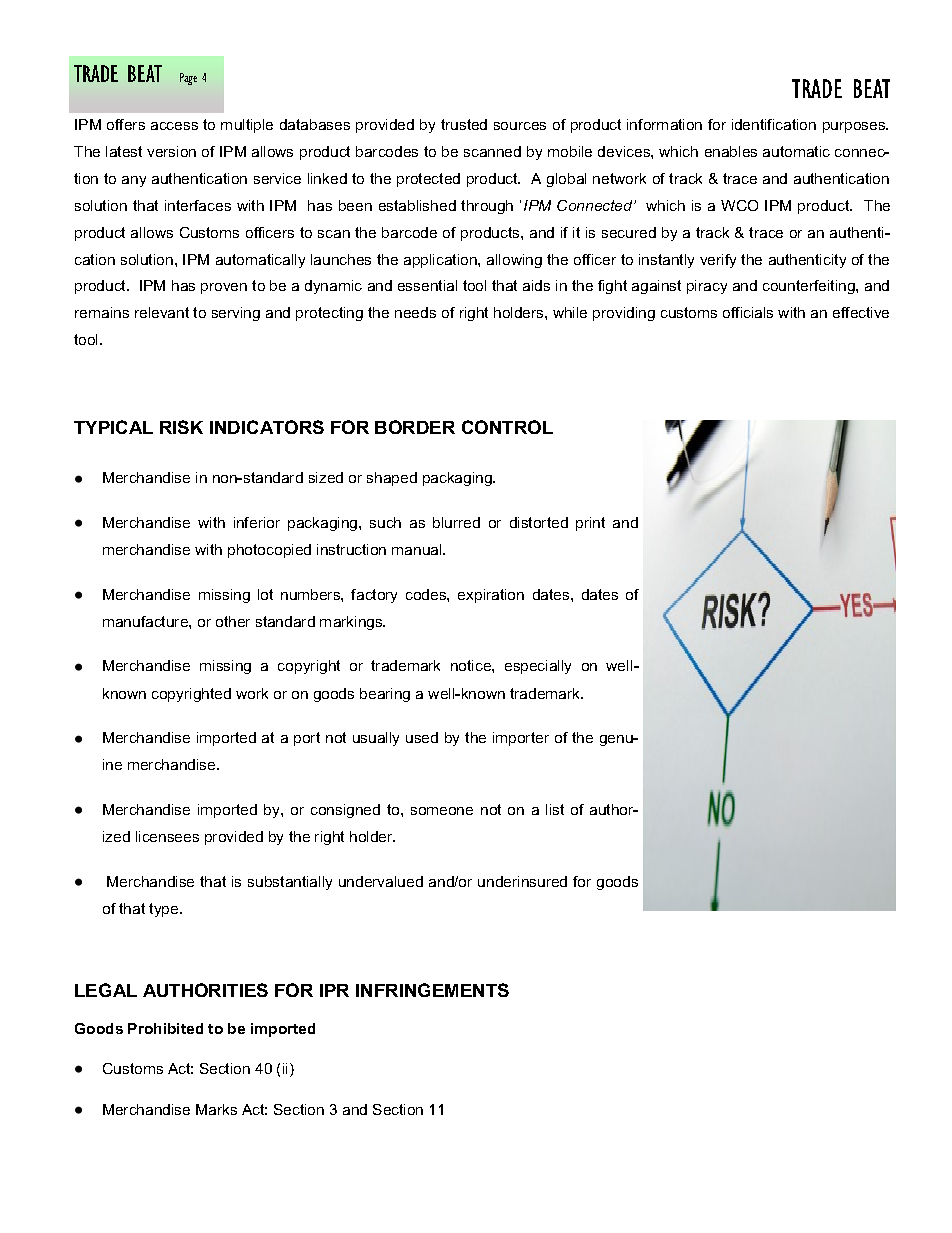 The width and height of the document is (952, 1233). I want to click on officials, so click(748, 312).
